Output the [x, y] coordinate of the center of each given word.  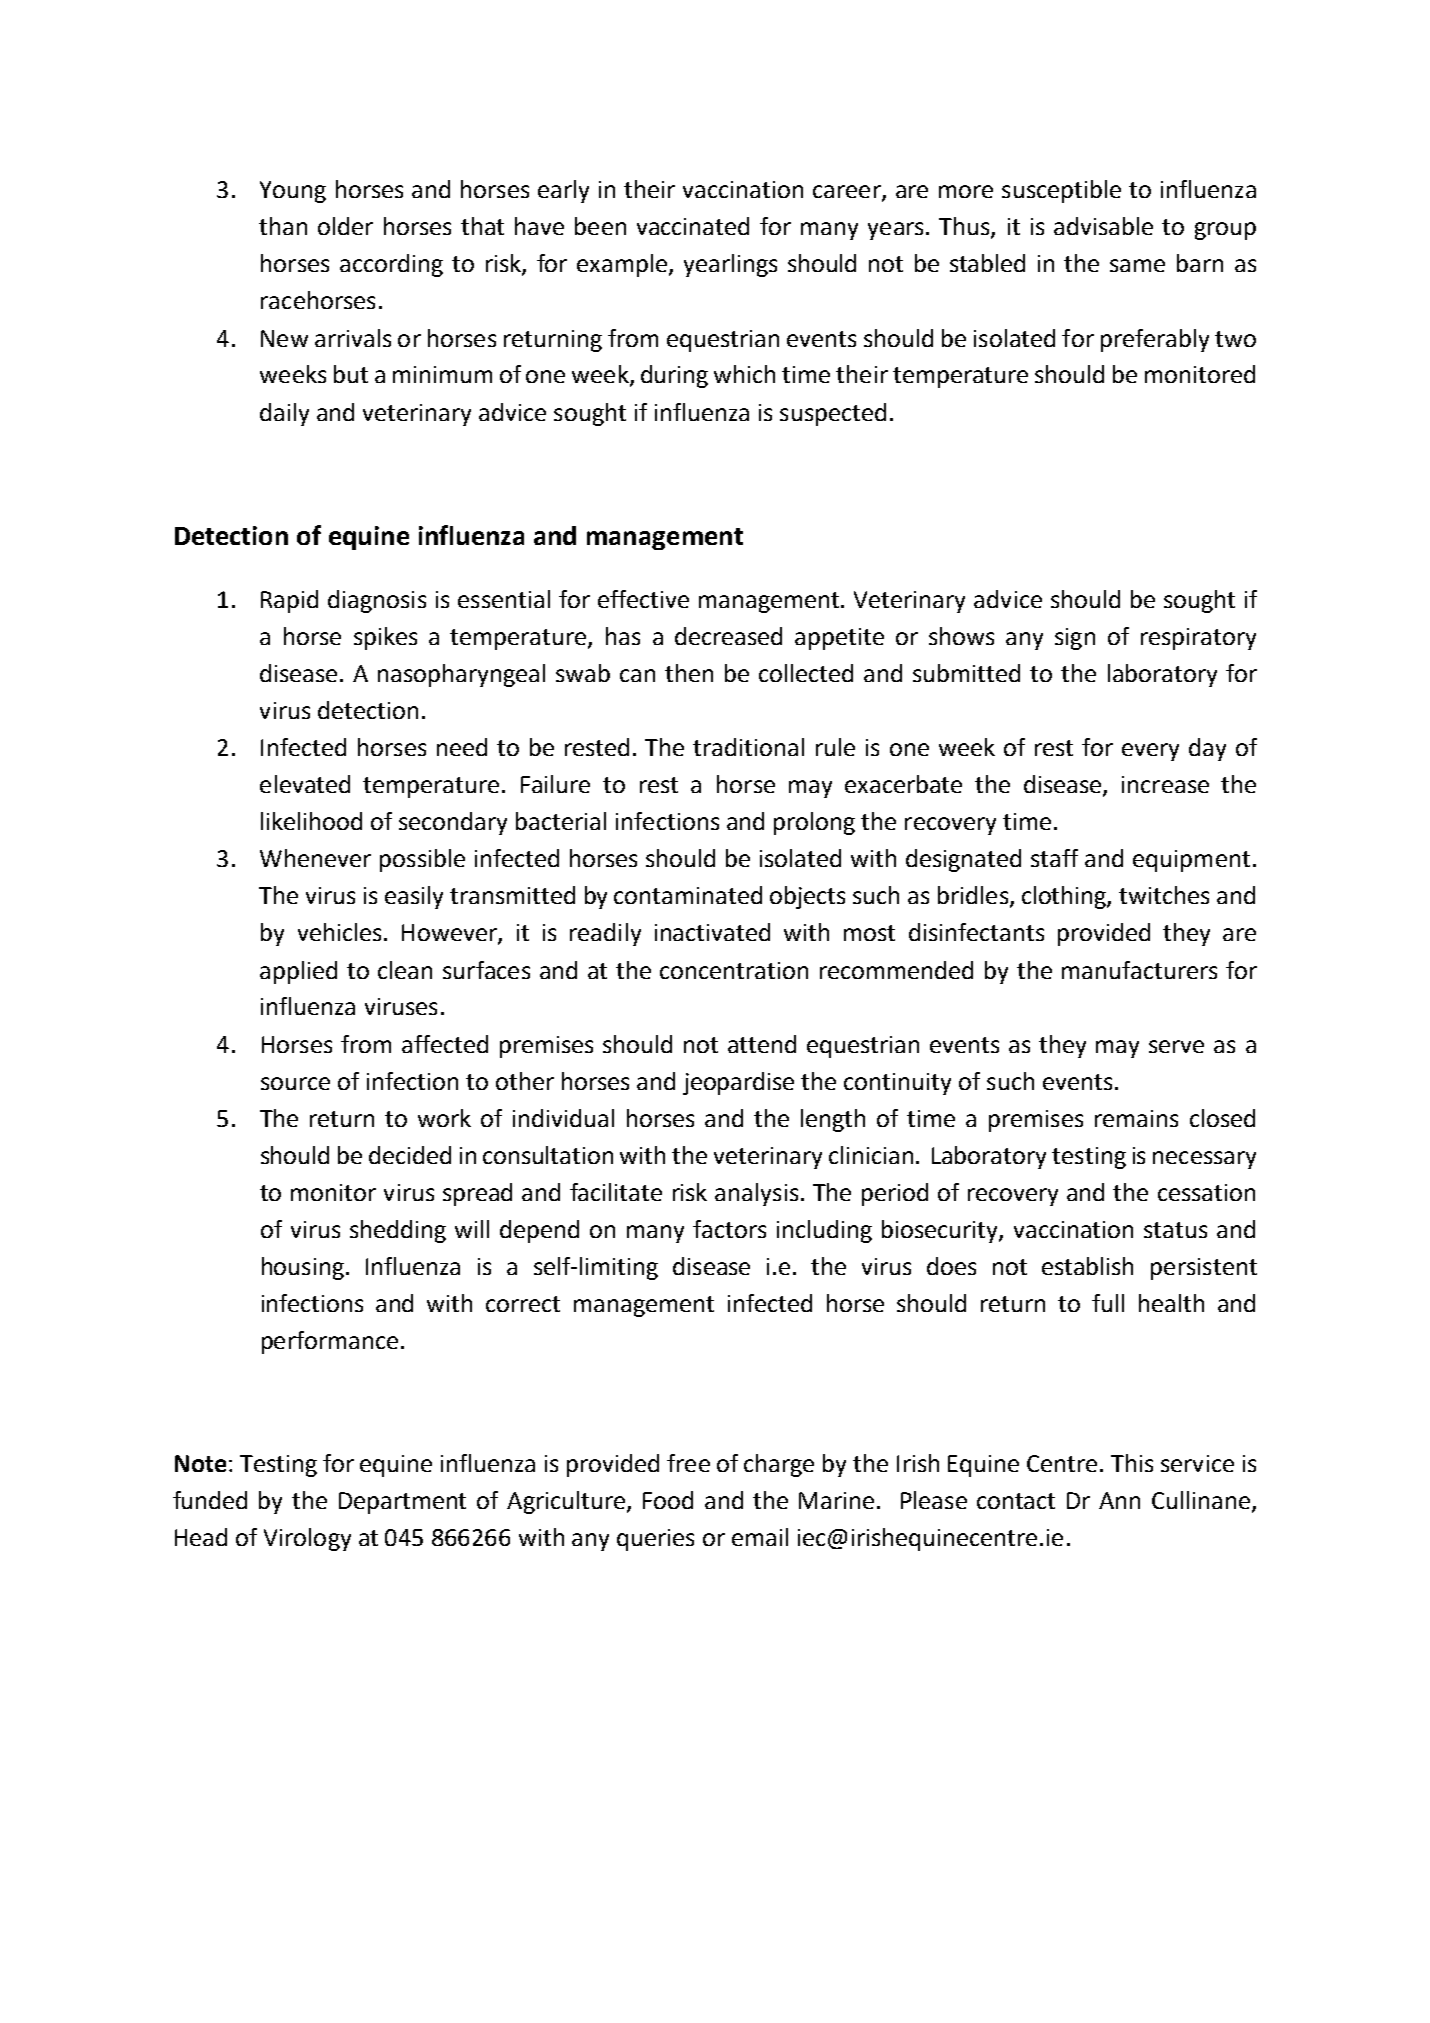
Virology [307, 1539]
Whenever [315, 858]
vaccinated [693, 226]
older [345, 226]
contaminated [688, 895]
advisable [1103, 226]
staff [1054, 858]
